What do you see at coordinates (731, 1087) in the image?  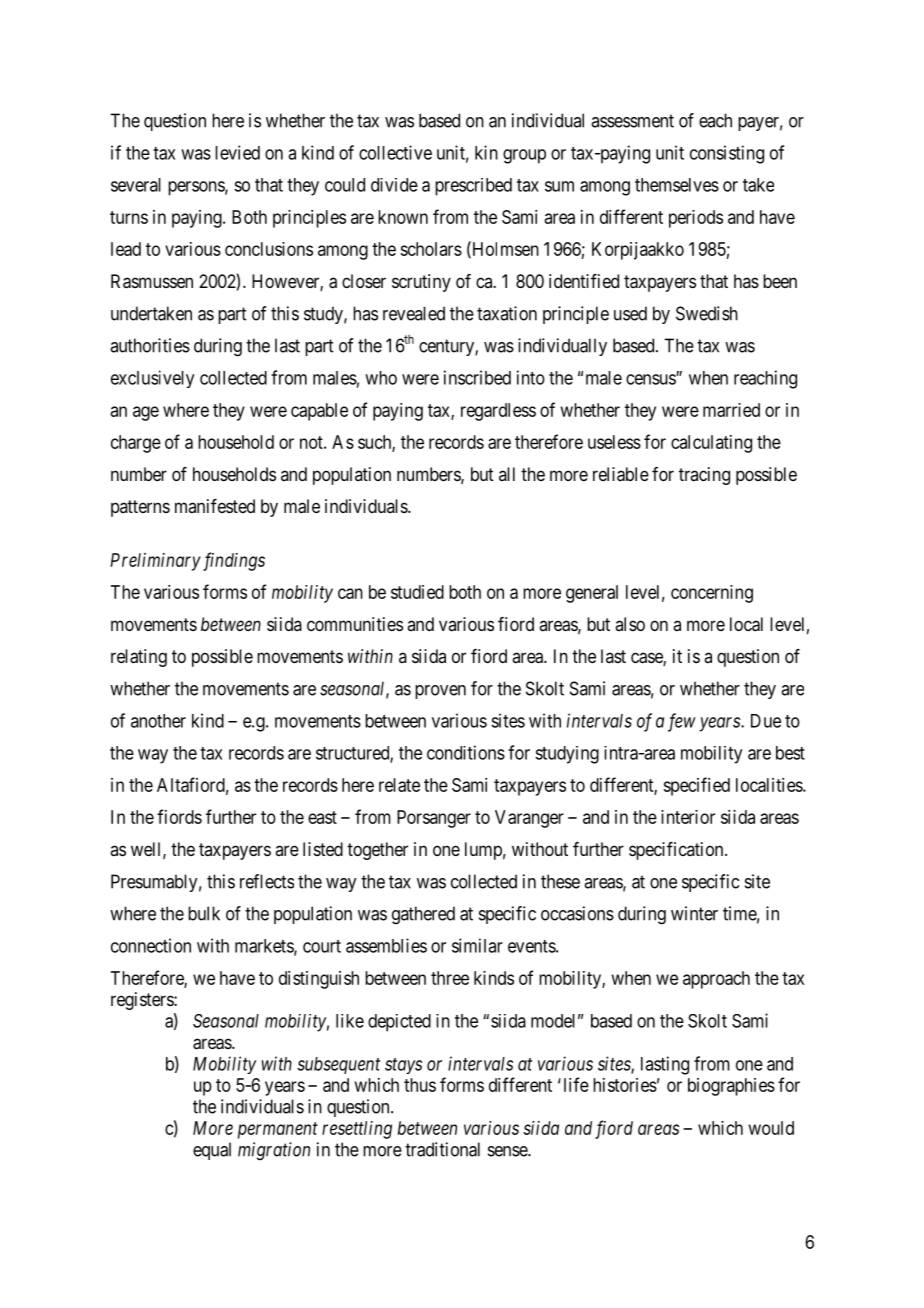 I see `biographies` at bounding box center [731, 1087].
